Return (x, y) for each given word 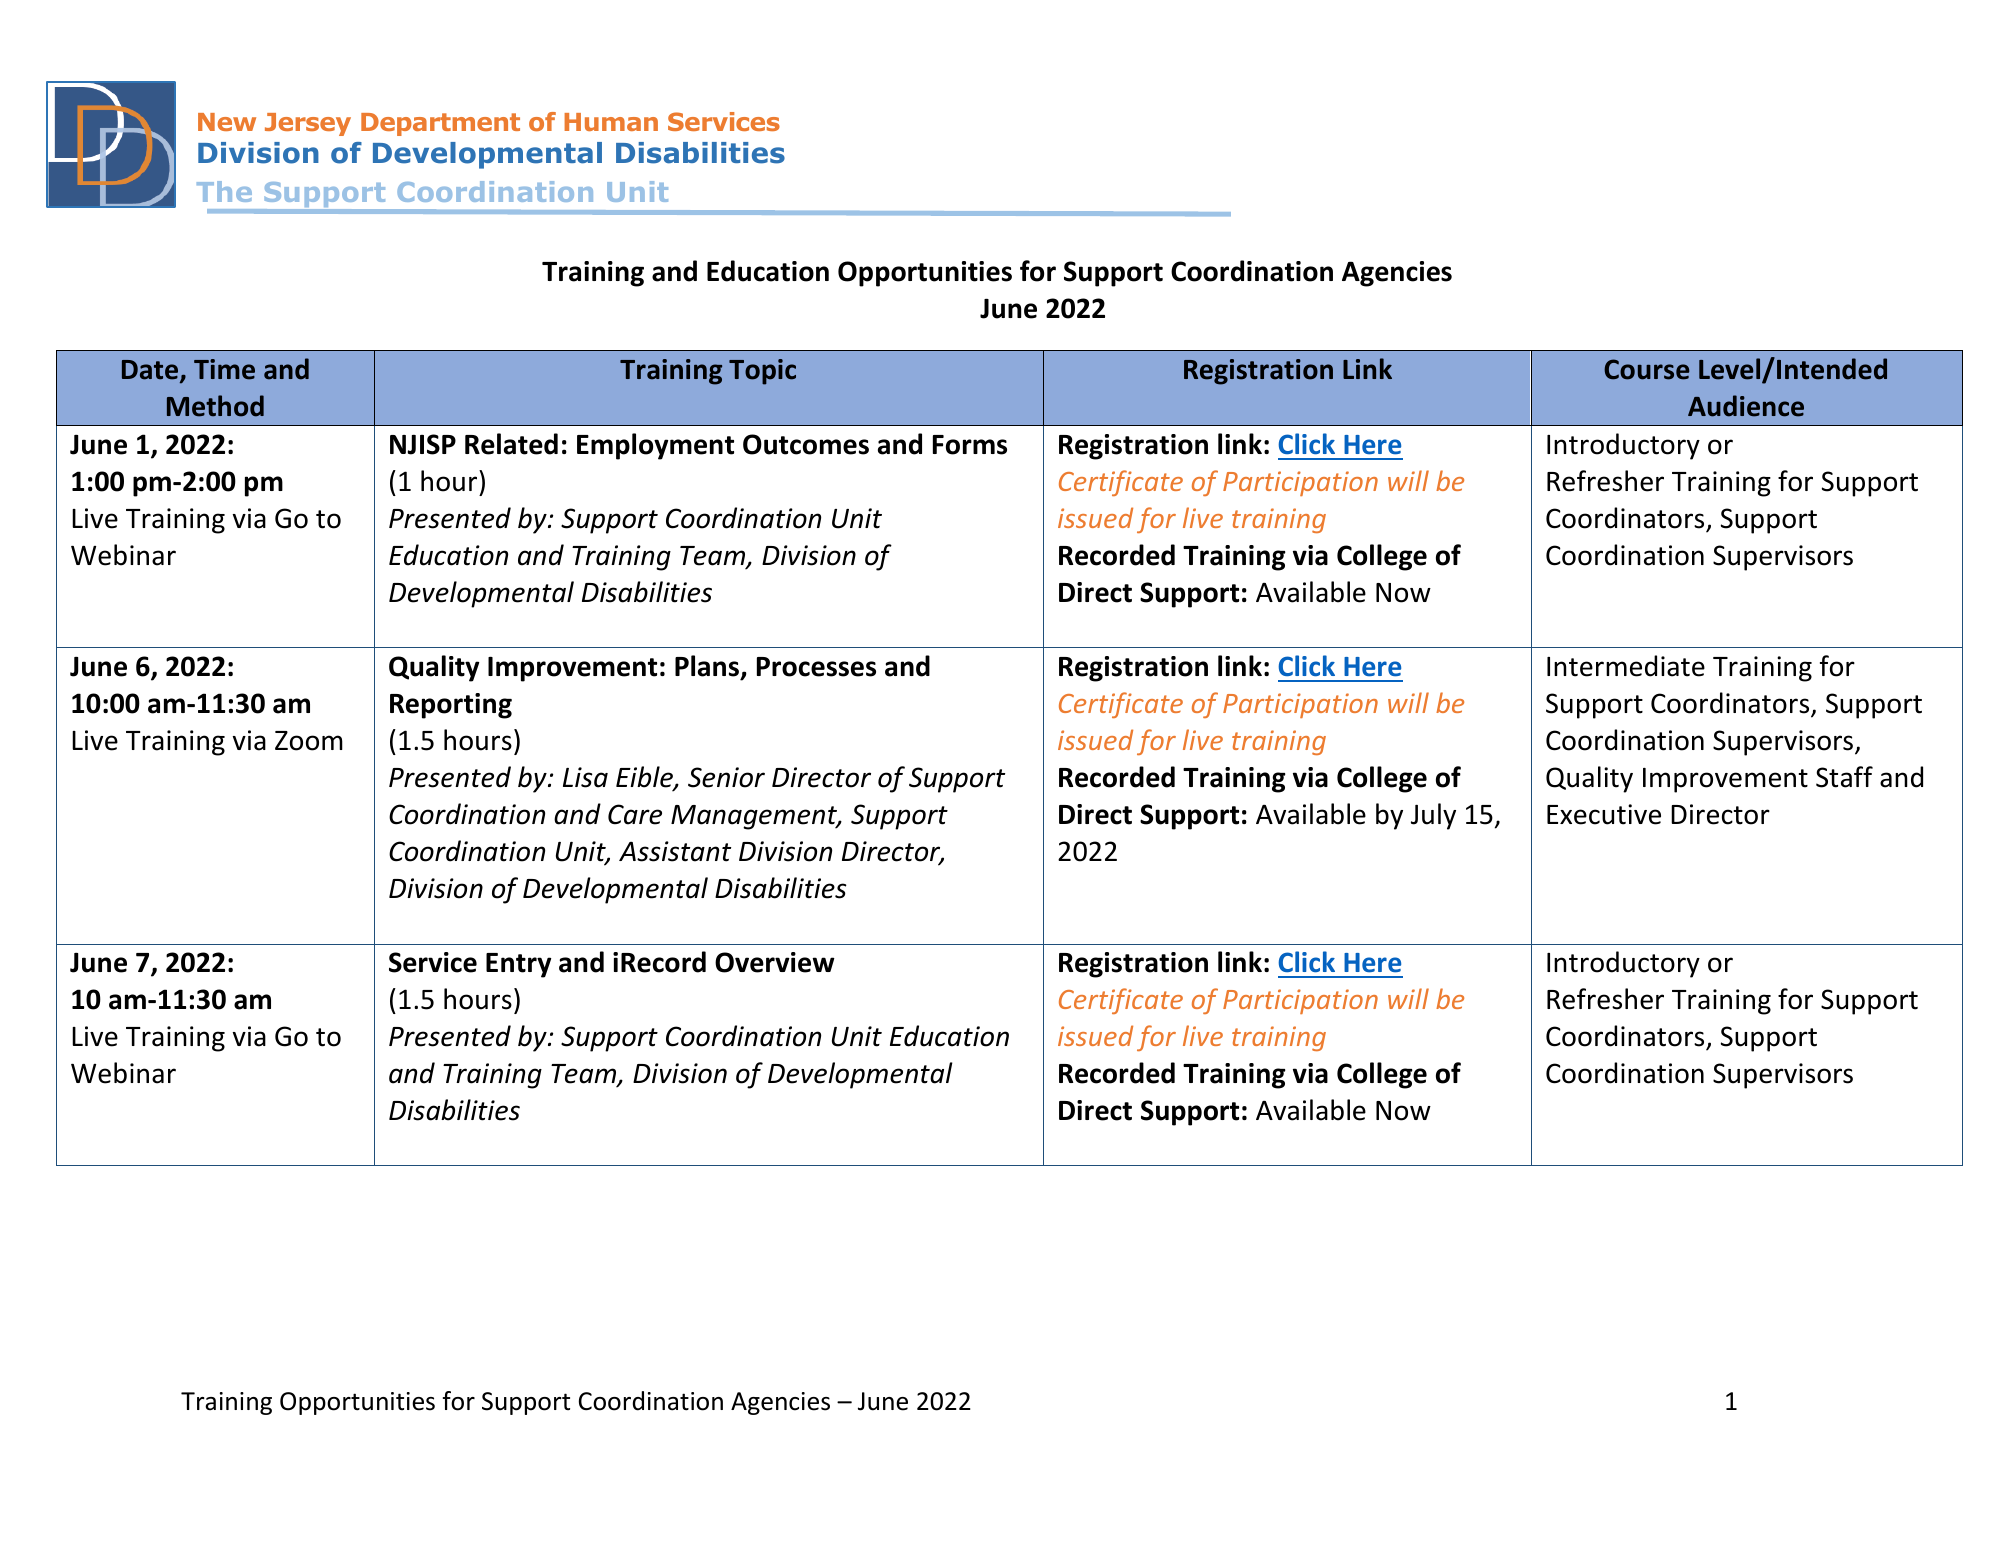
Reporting (451, 706)
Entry (518, 965)
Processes (816, 667)
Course (1646, 369)
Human (611, 122)
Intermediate (1626, 666)
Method (215, 406)
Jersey (308, 124)
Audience (1746, 406)
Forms (970, 445)
